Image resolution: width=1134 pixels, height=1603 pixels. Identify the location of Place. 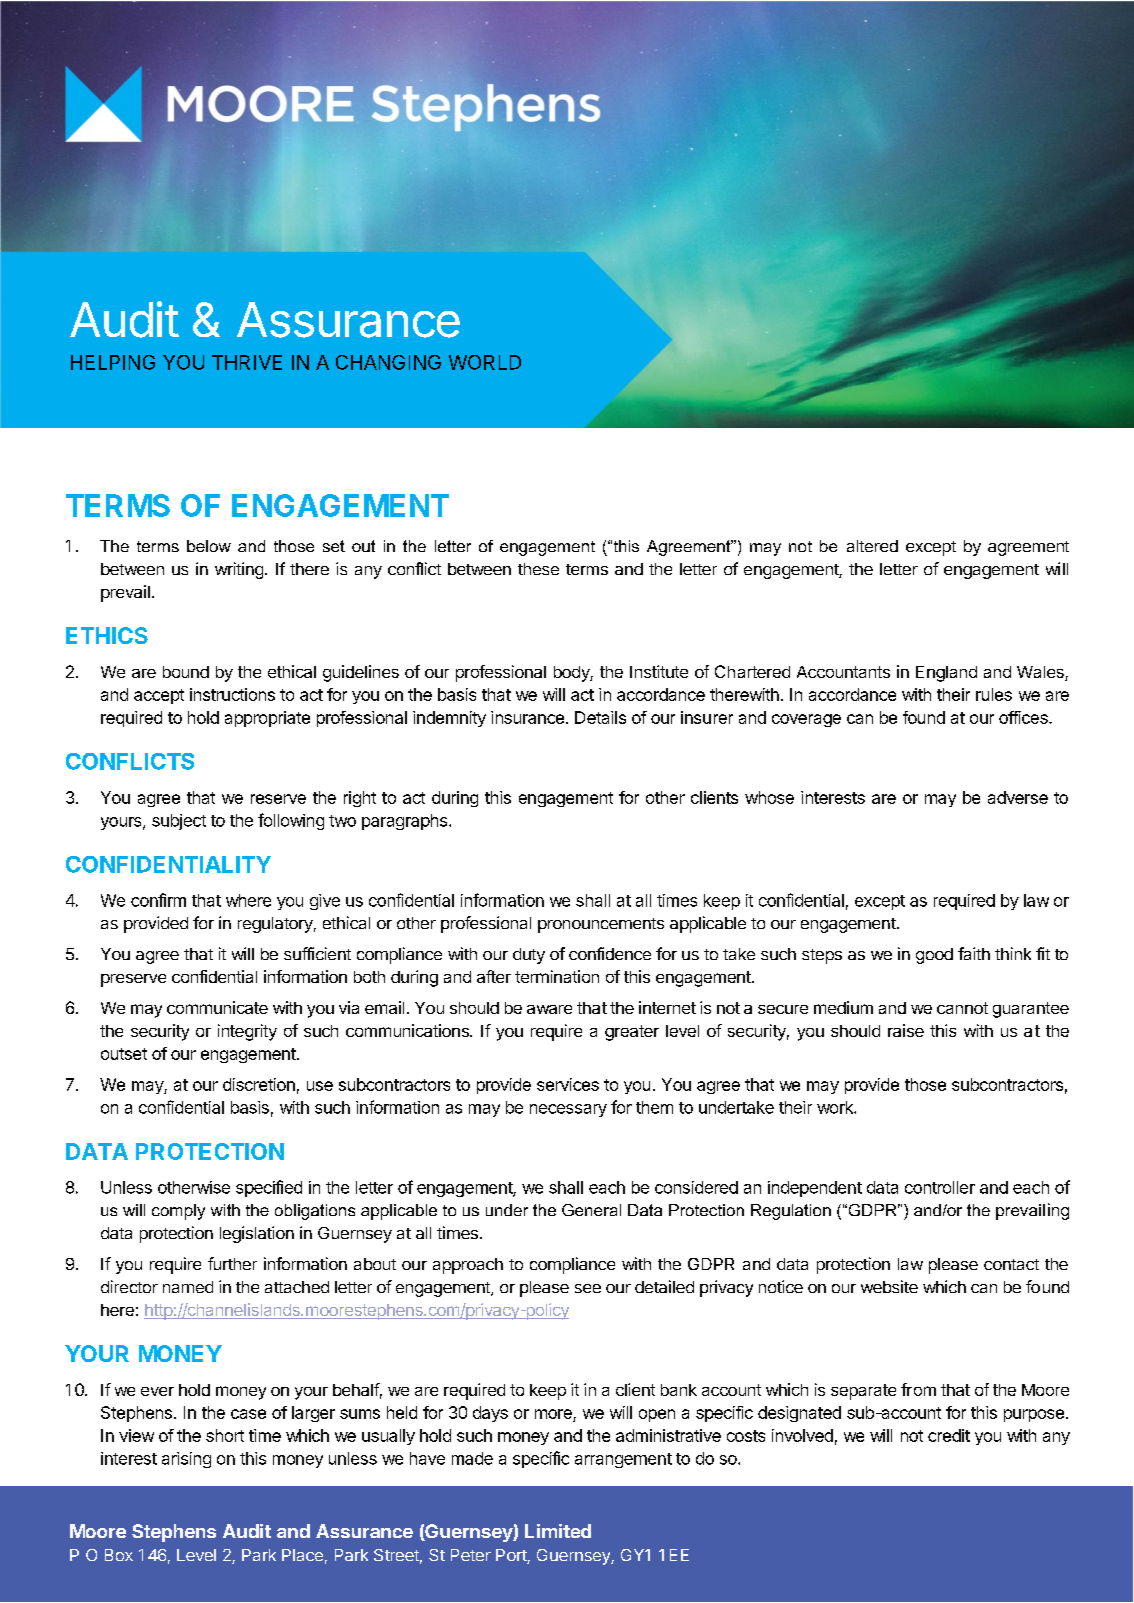
(302, 1555).
